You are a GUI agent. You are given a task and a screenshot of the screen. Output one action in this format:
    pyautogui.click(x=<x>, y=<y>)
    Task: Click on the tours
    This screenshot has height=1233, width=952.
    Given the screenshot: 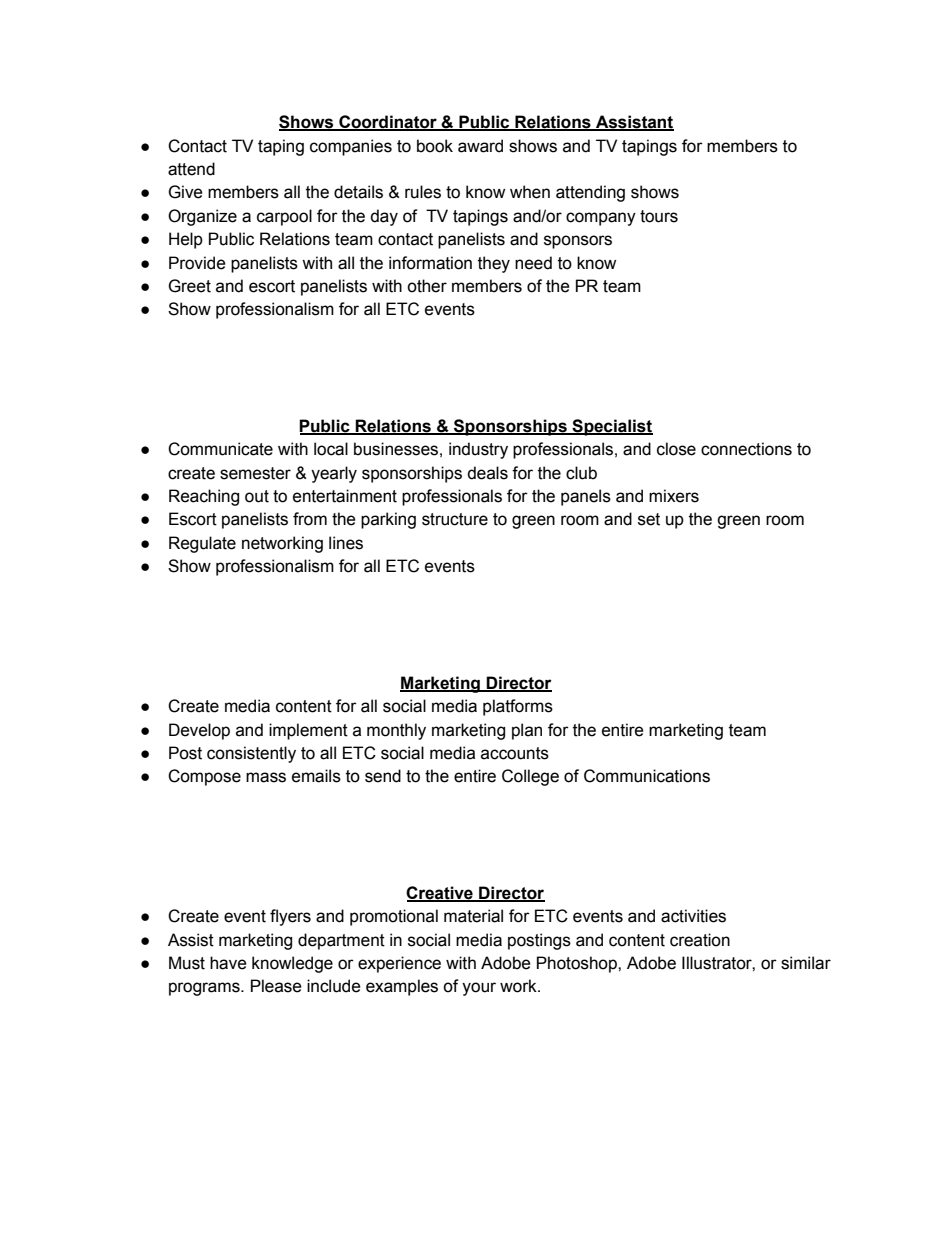 What is the action you would take?
    pyautogui.click(x=659, y=216)
